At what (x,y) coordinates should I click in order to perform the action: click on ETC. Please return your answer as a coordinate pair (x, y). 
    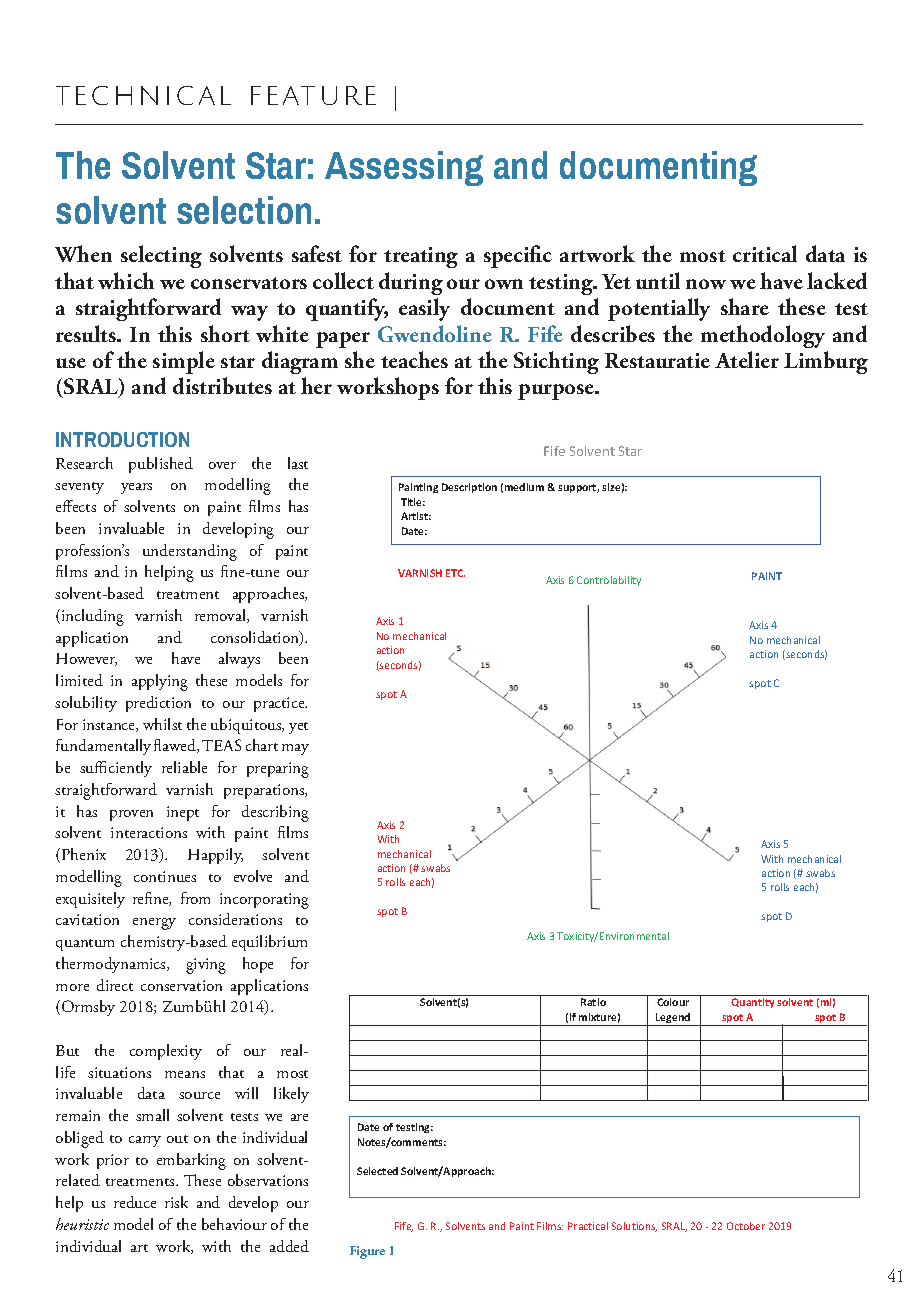
    Looking at the image, I should click on (455, 573).
